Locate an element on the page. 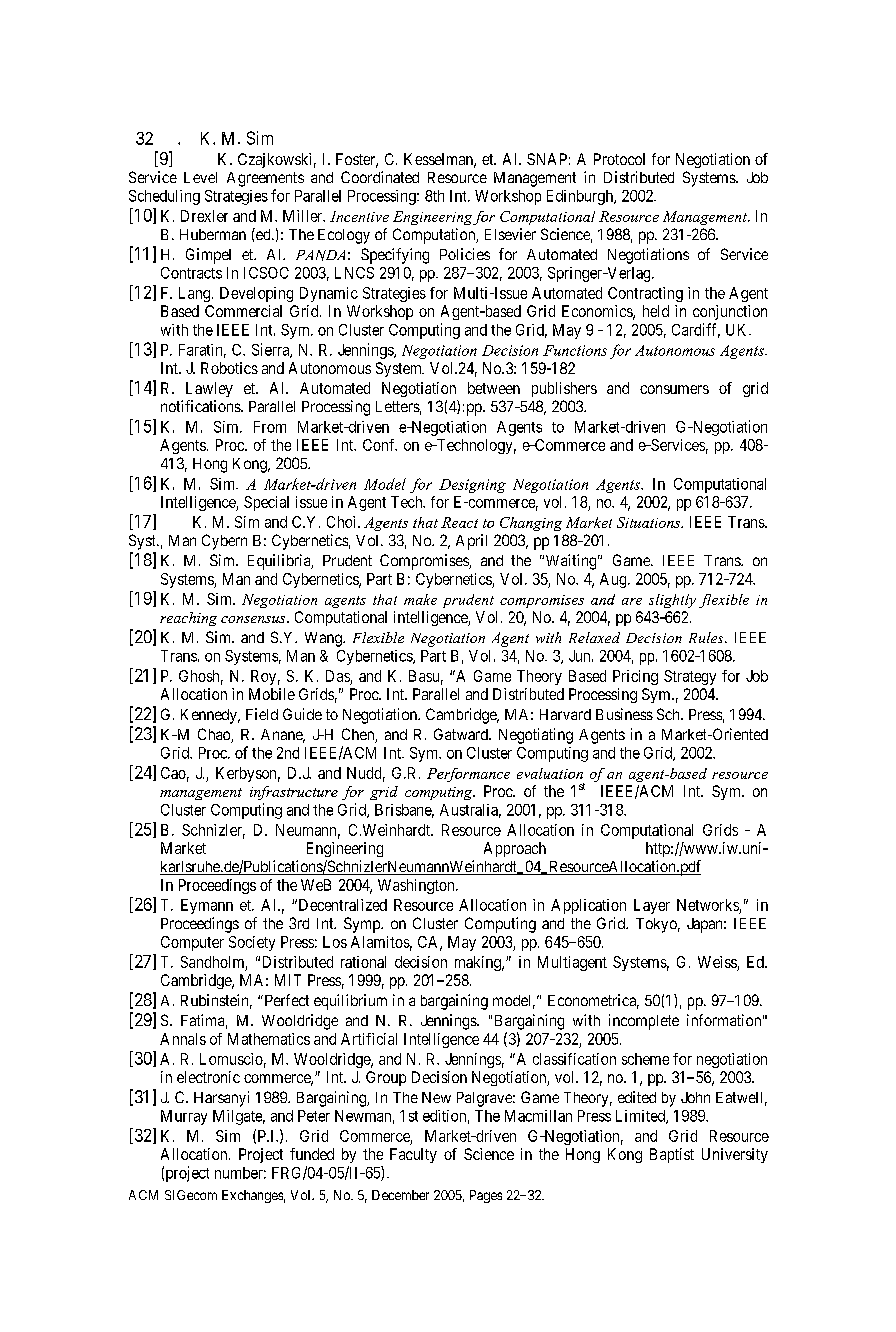  Faculty is located at coordinates (413, 1155).
